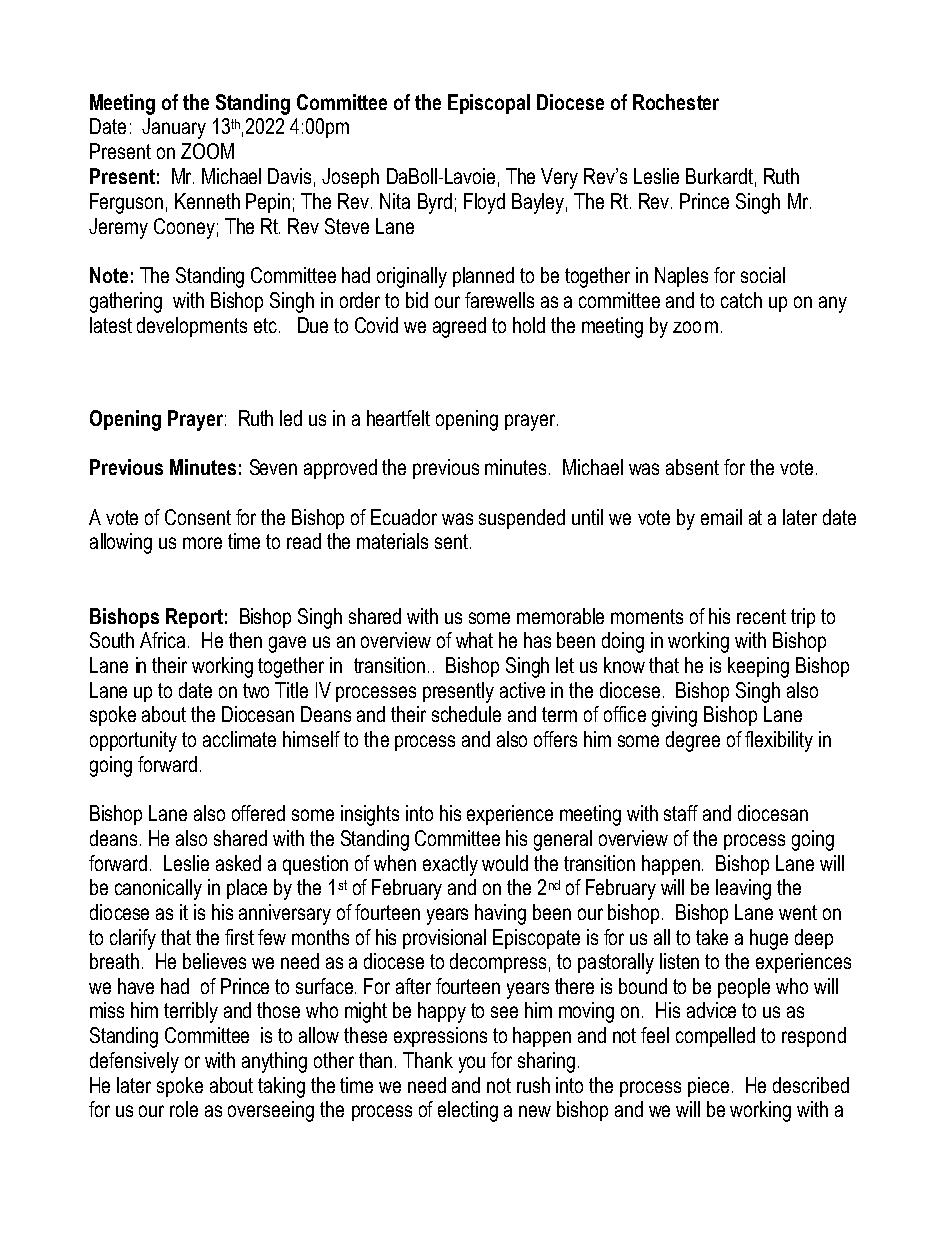 The width and height of the screenshot is (952, 1233). Describe the element at coordinates (489, 104) in the screenshot. I see `Episcopal` at that location.
